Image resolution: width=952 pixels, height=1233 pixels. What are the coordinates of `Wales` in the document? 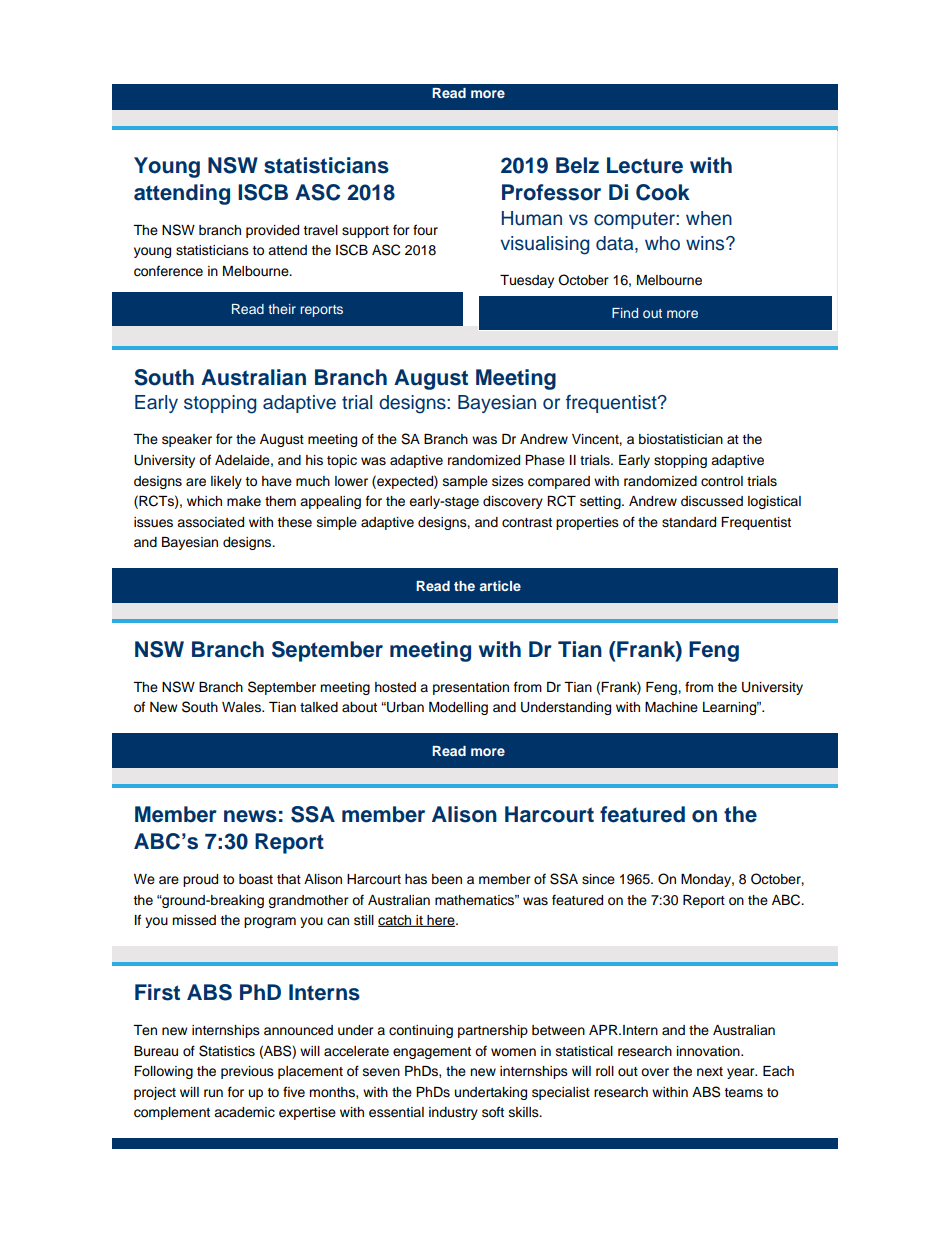 It's located at (242, 707).
